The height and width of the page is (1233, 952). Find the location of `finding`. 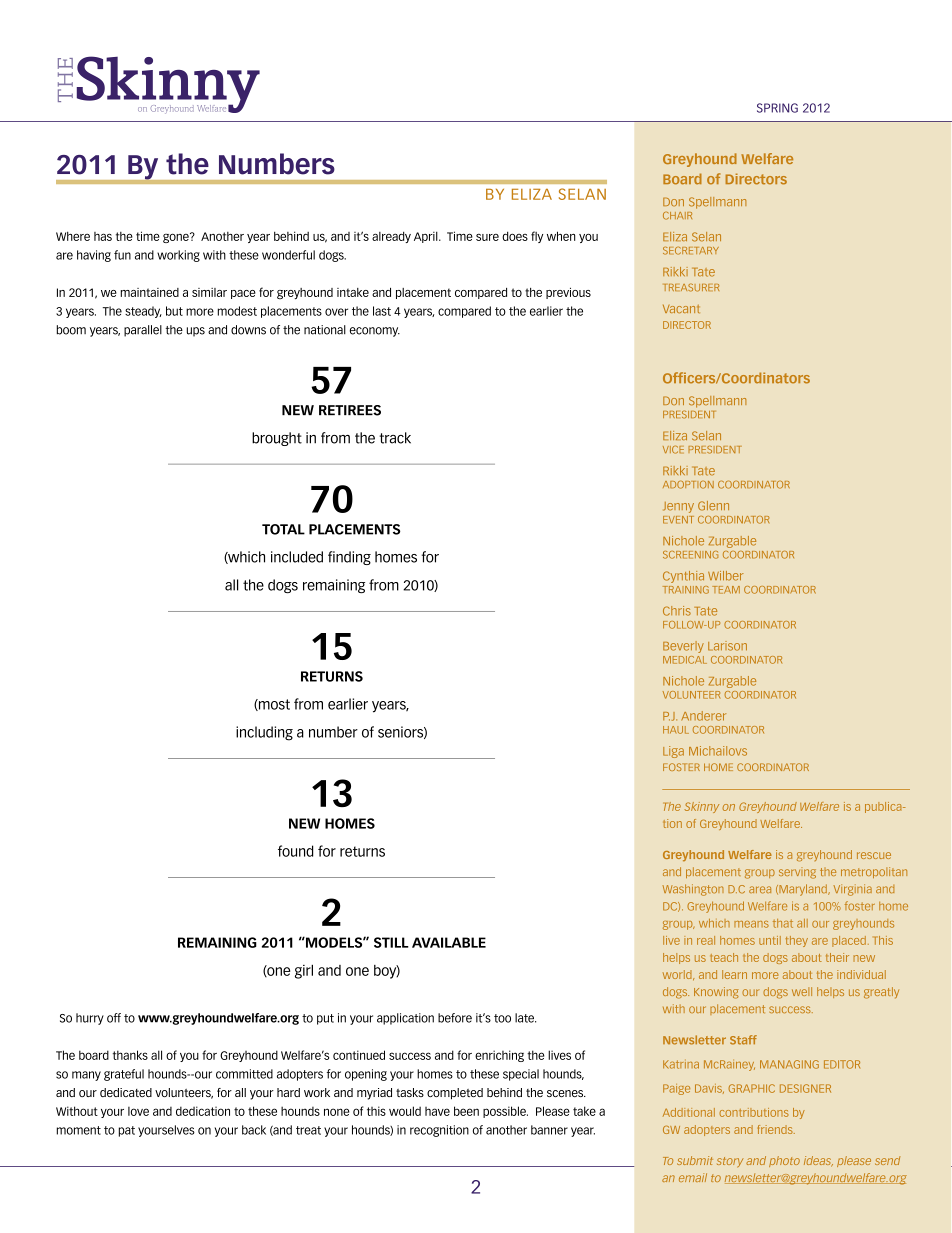

finding is located at coordinates (349, 558).
